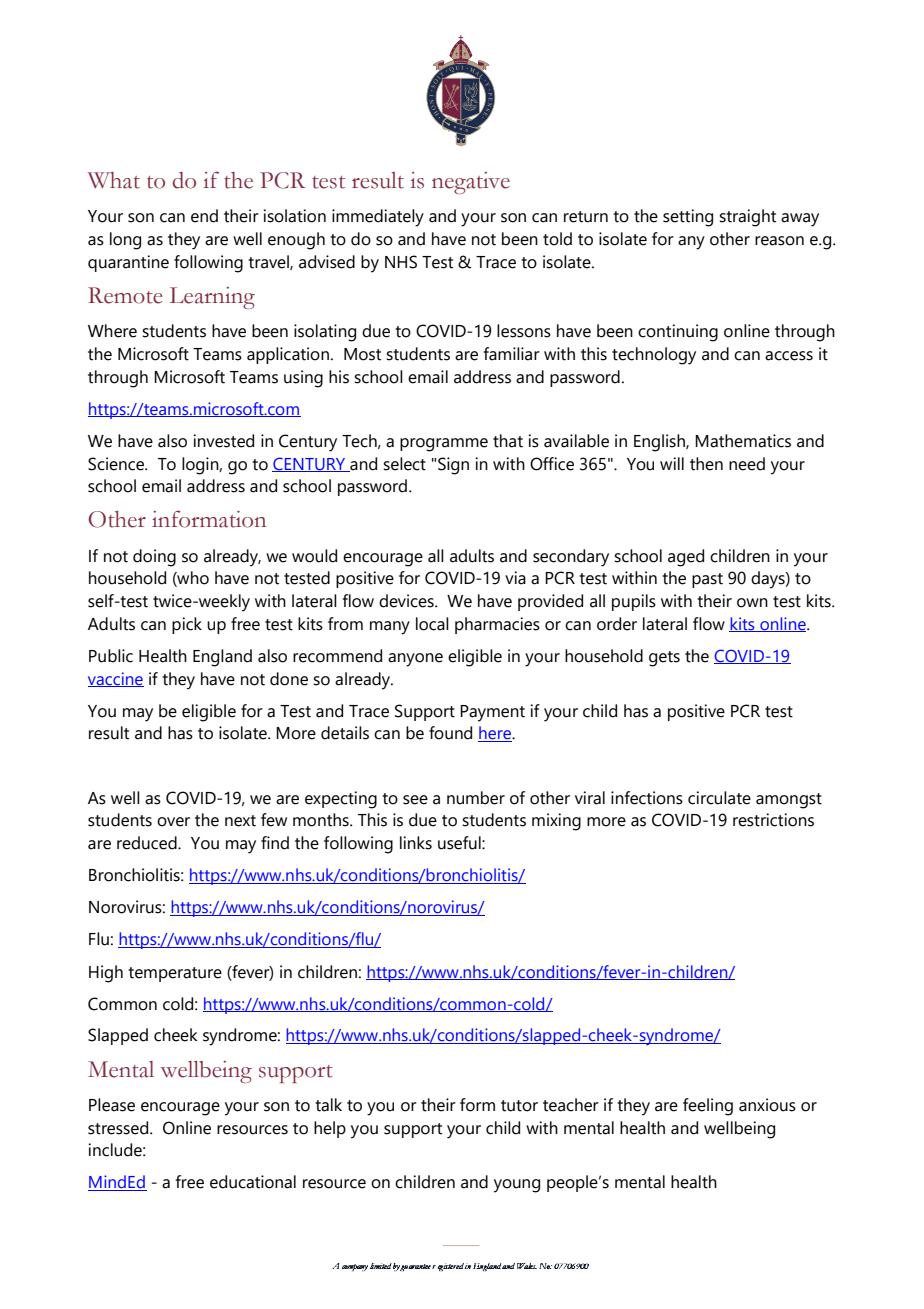  I want to click on negative, so click(471, 183).
